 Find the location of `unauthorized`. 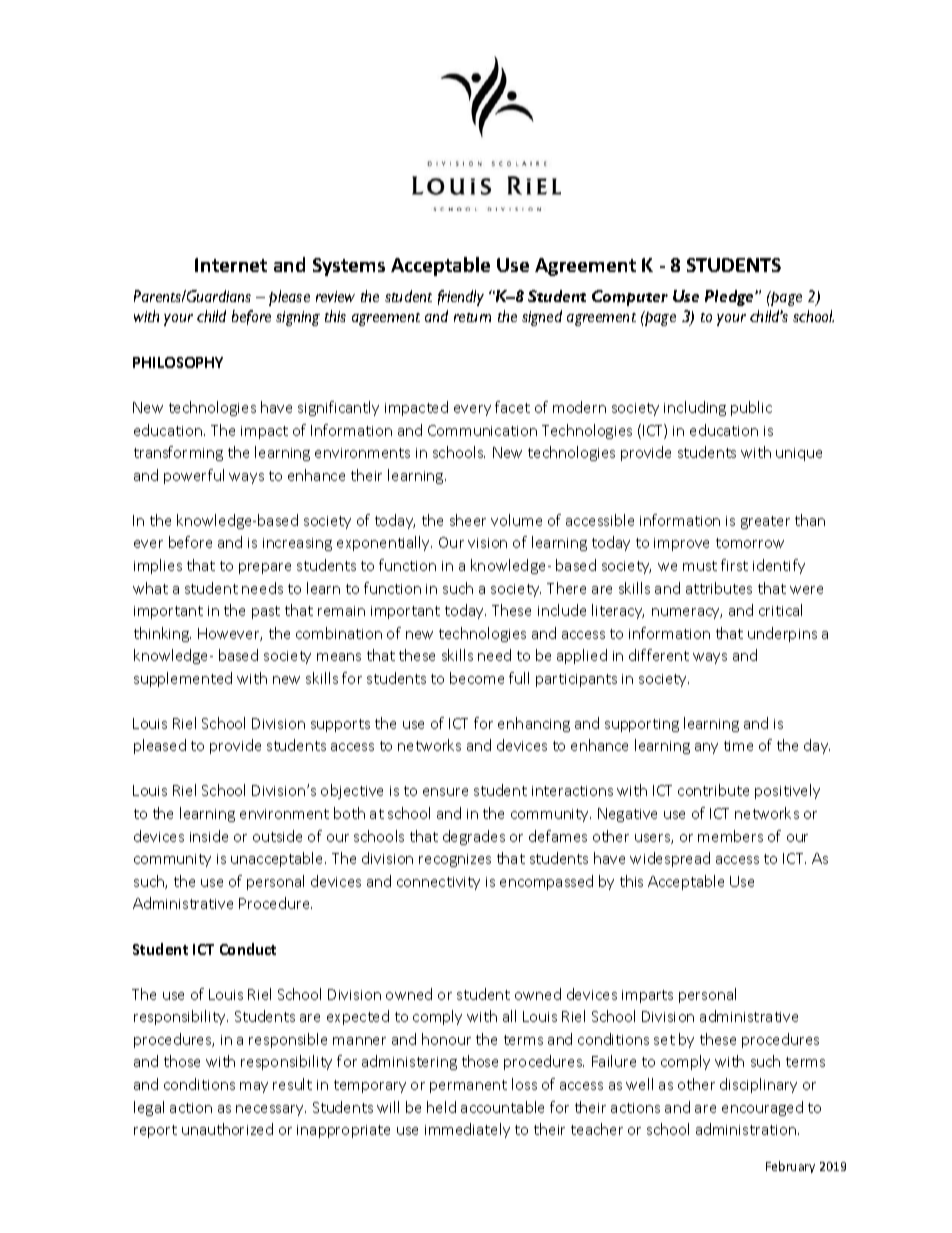

unauthorized is located at coordinates (227, 1129).
